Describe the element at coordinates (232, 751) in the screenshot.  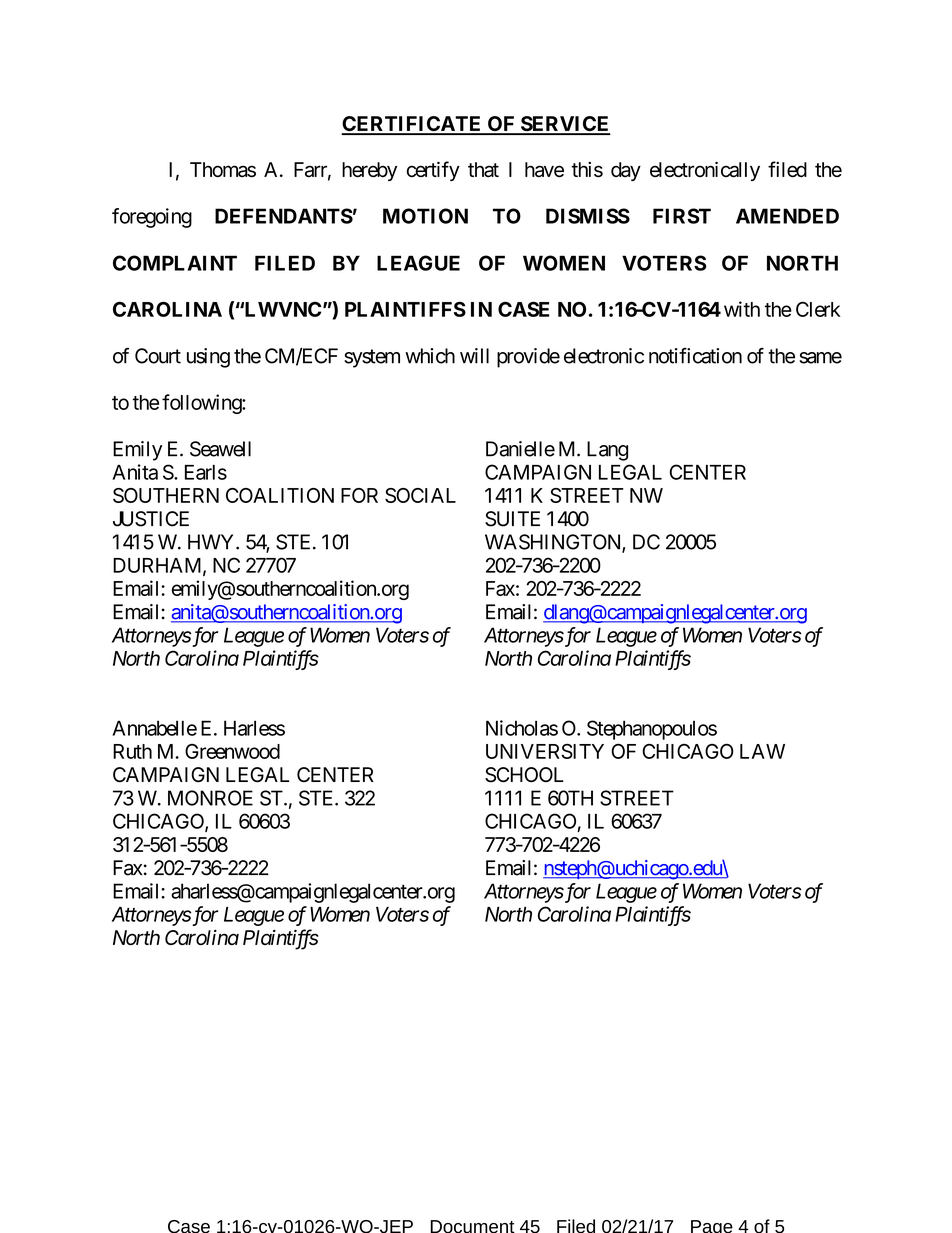
I see `Greenwood` at that location.
